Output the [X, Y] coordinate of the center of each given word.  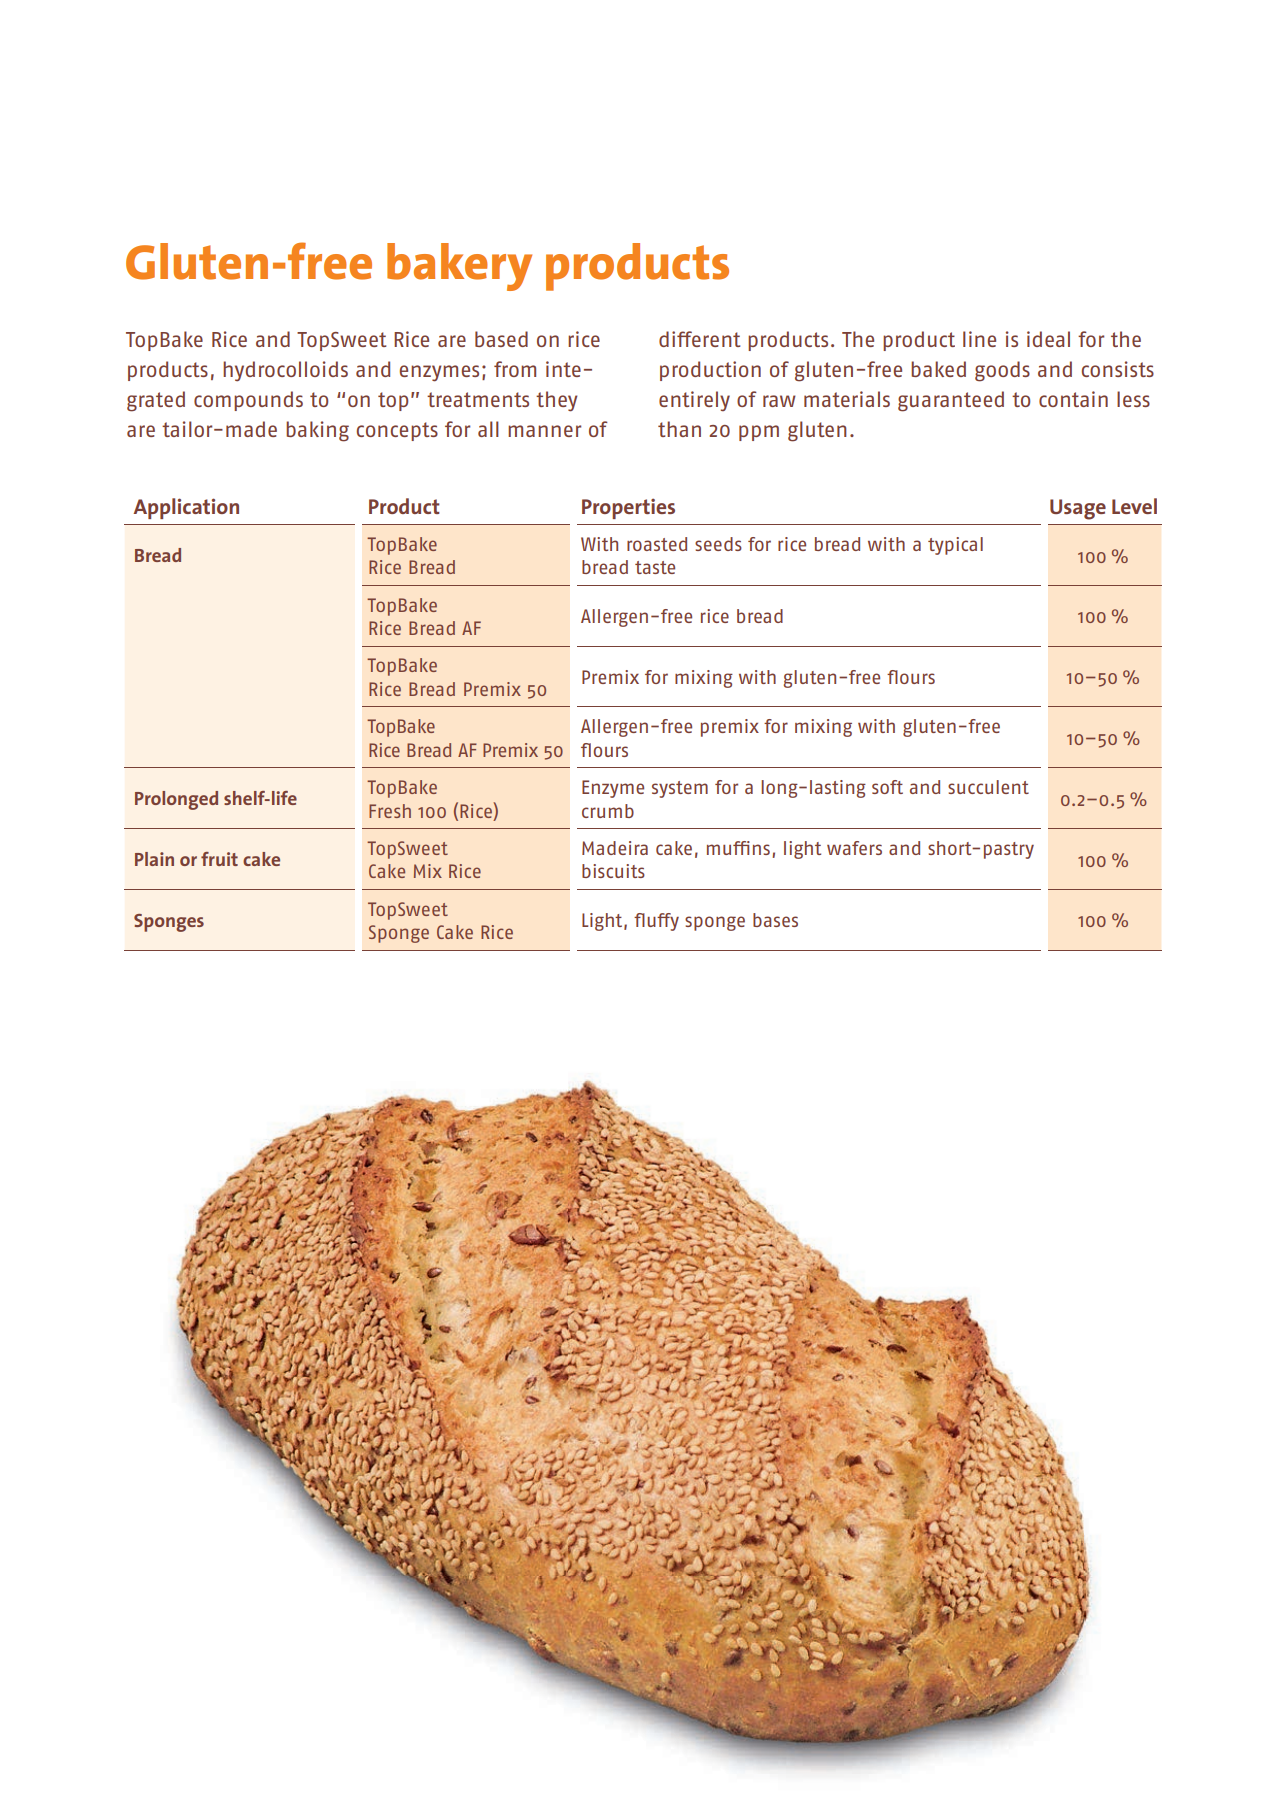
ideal [1048, 339]
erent [715, 339]
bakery [459, 267]
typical [955, 546]
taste [655, 567]
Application [186, 508]
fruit [219, 859]
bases [775, 920]
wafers [854, 848]
